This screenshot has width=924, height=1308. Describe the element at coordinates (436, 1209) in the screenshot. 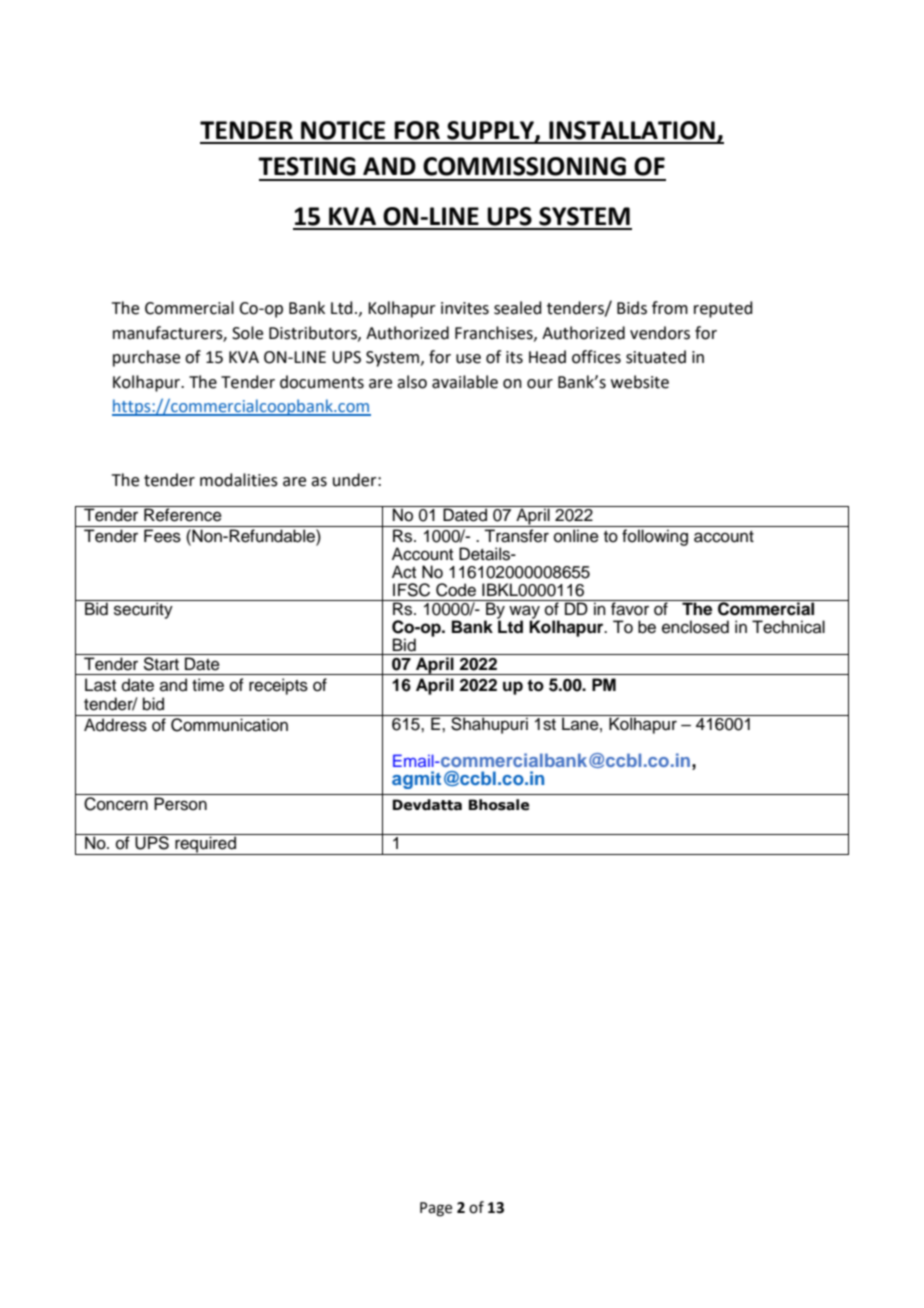

I see `Page` at that location.
